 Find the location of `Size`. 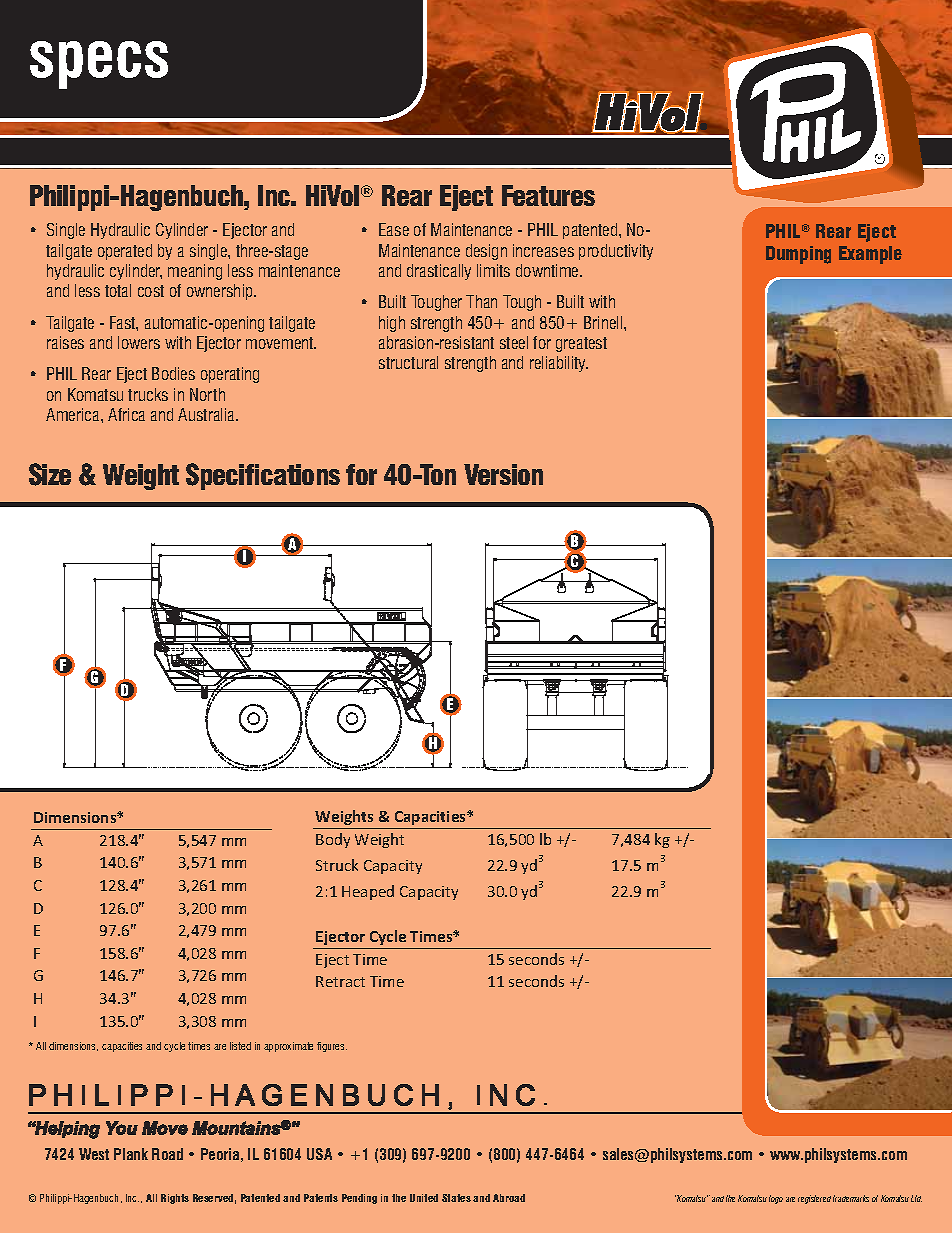

Size is located at coordinates (50, 474).
